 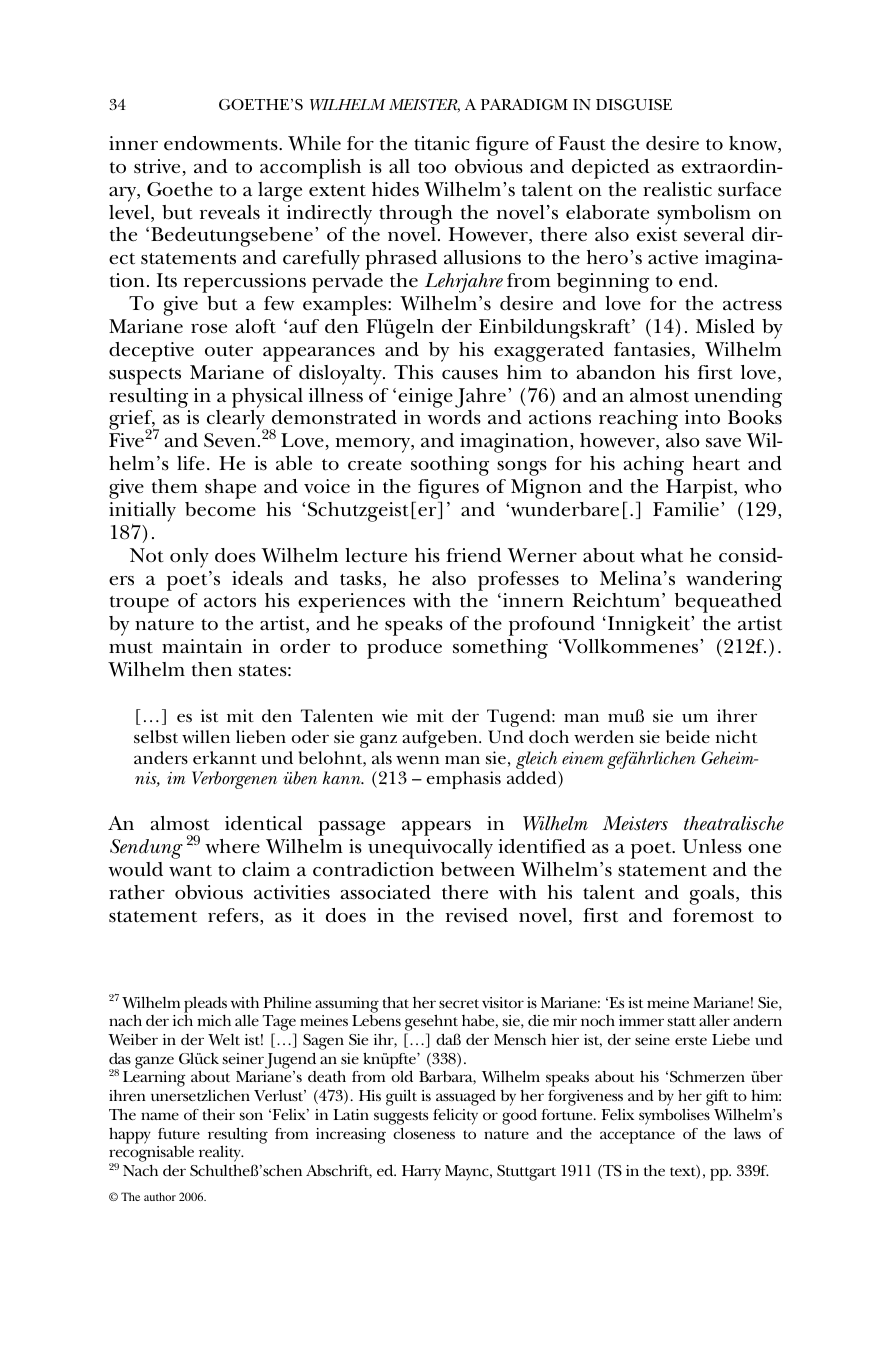 I want to click on titanic, so click(x=442, y=143).
